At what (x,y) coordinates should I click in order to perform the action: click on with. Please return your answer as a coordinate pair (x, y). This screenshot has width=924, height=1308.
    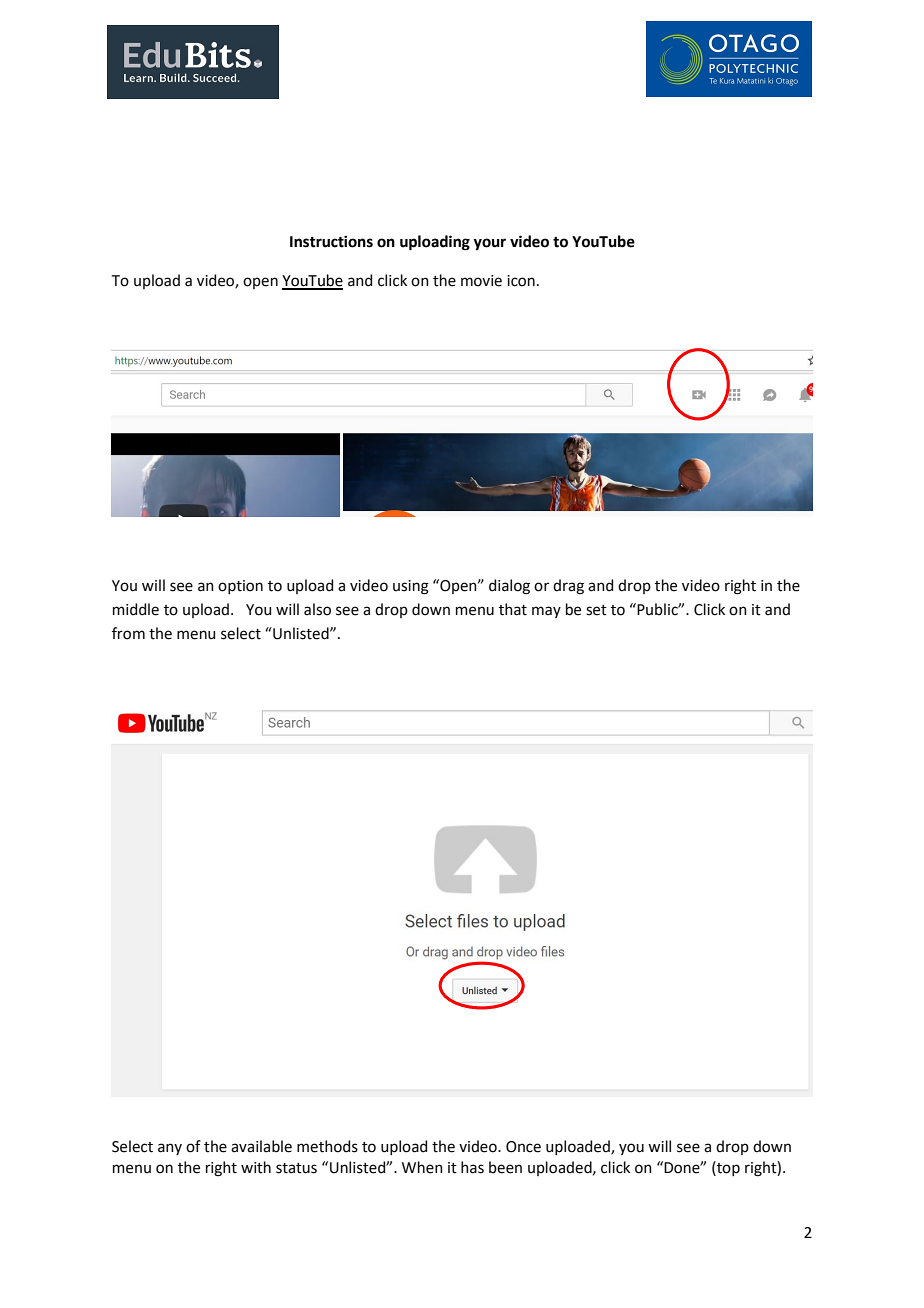
    Looking at the image, I should click on (256, 1167).
